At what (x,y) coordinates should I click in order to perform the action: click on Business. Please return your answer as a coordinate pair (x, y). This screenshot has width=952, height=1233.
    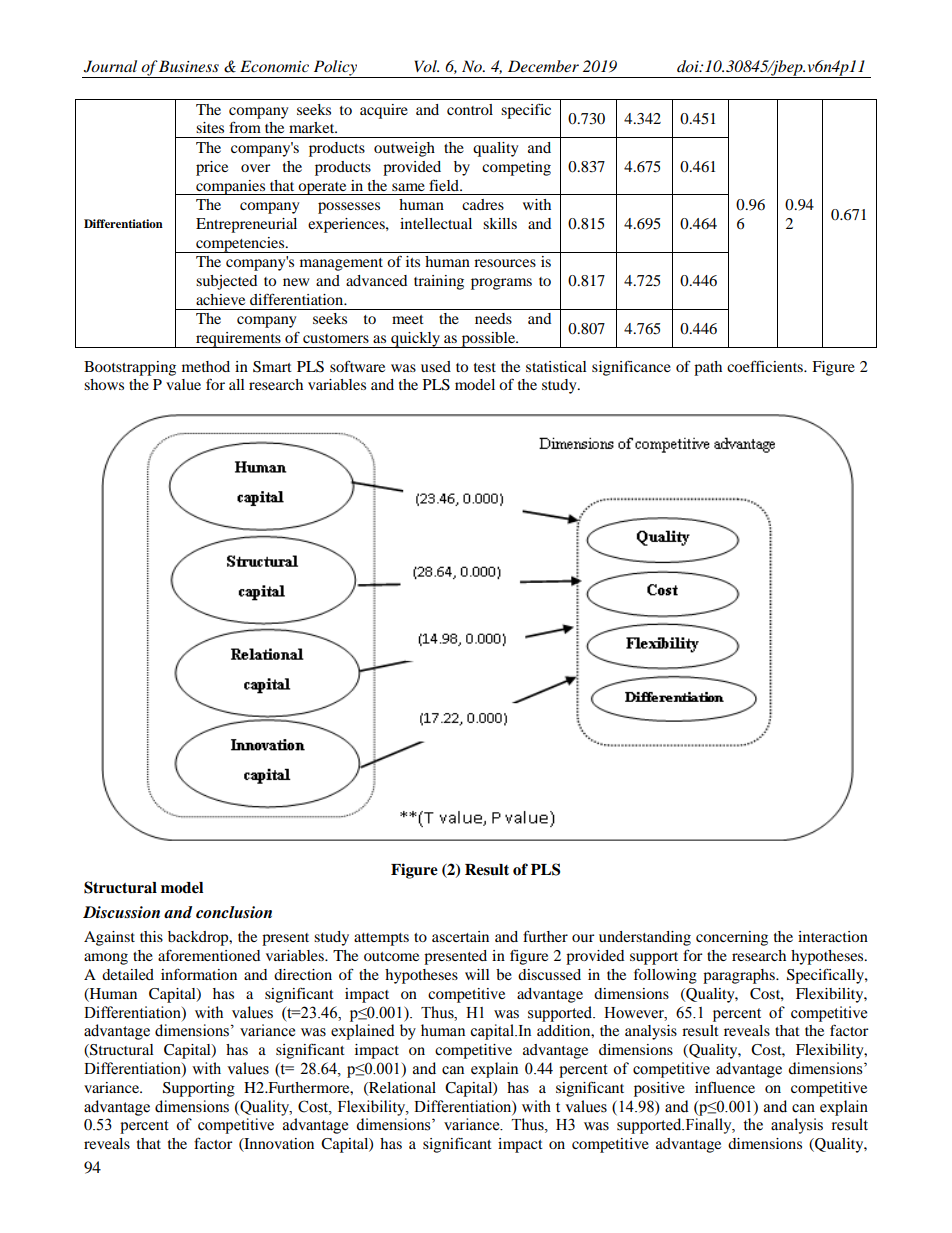
    Looking at the image, I should click on (189, 66).
